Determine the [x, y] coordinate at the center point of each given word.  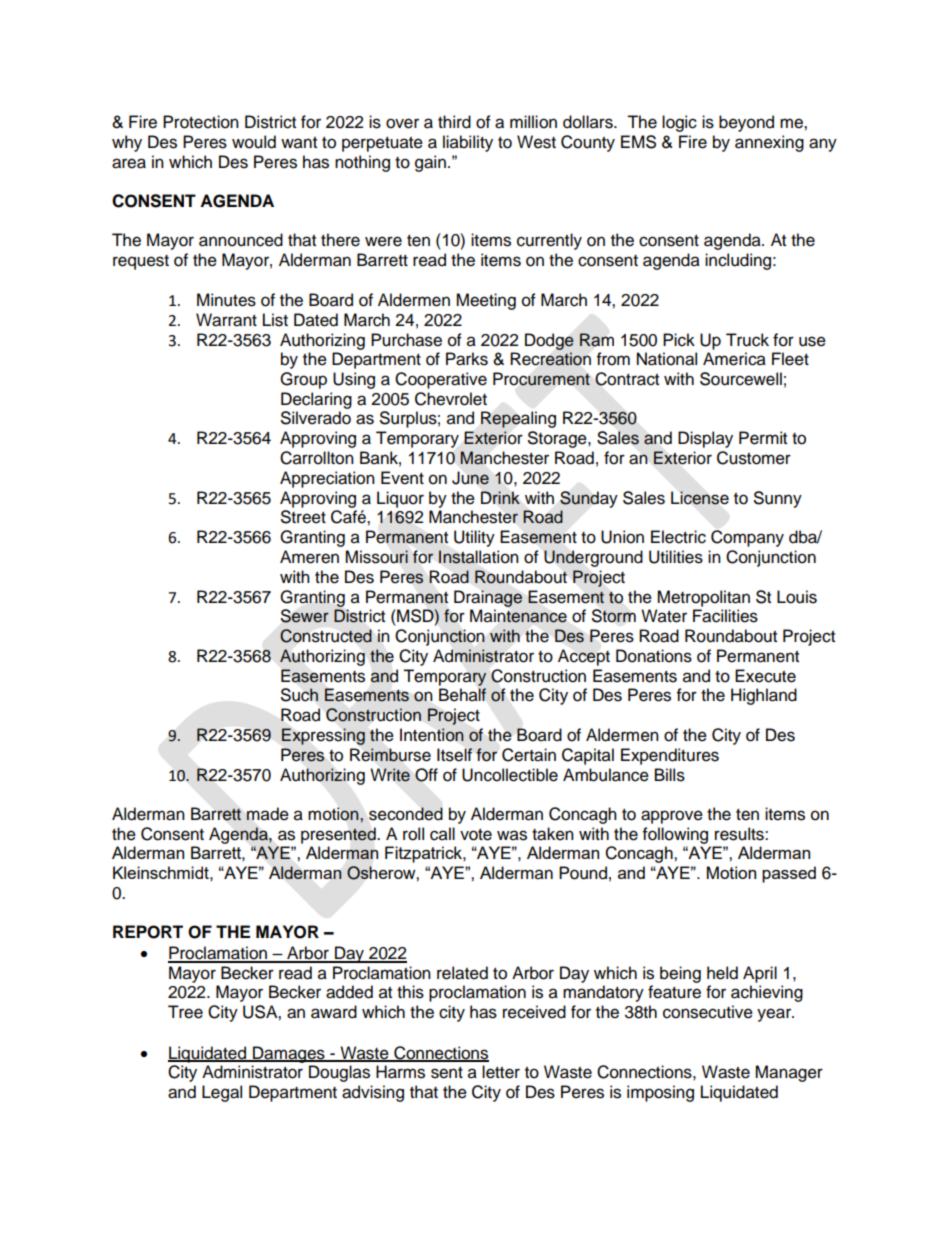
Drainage [488, 598]
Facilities [725, 616]
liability [468, 143]
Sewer [305, 616]
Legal [222, 1093]
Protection [201, 122]
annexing [769, 143]
